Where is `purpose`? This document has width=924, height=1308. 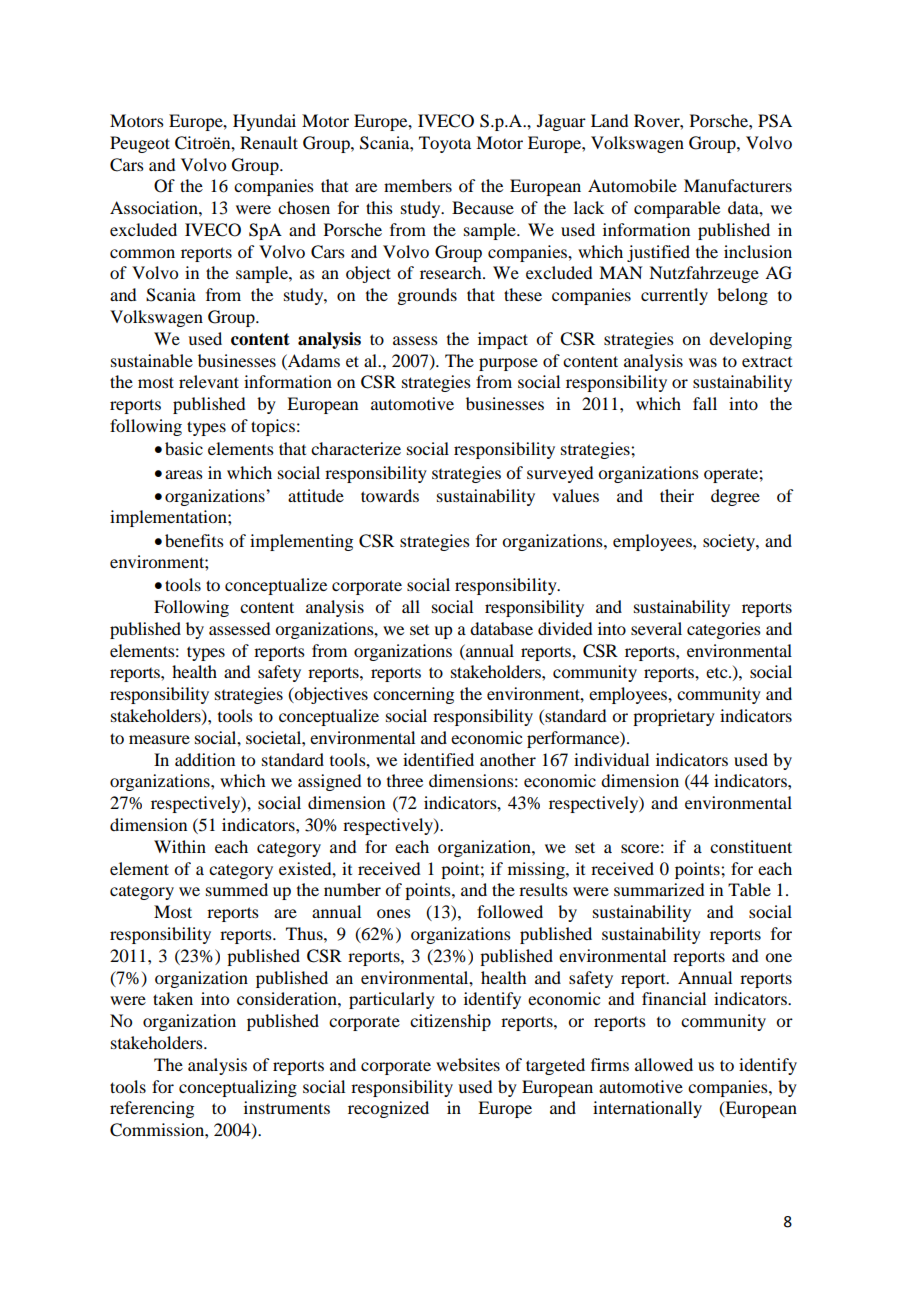 purpose is located at coordinates (508, 364).
